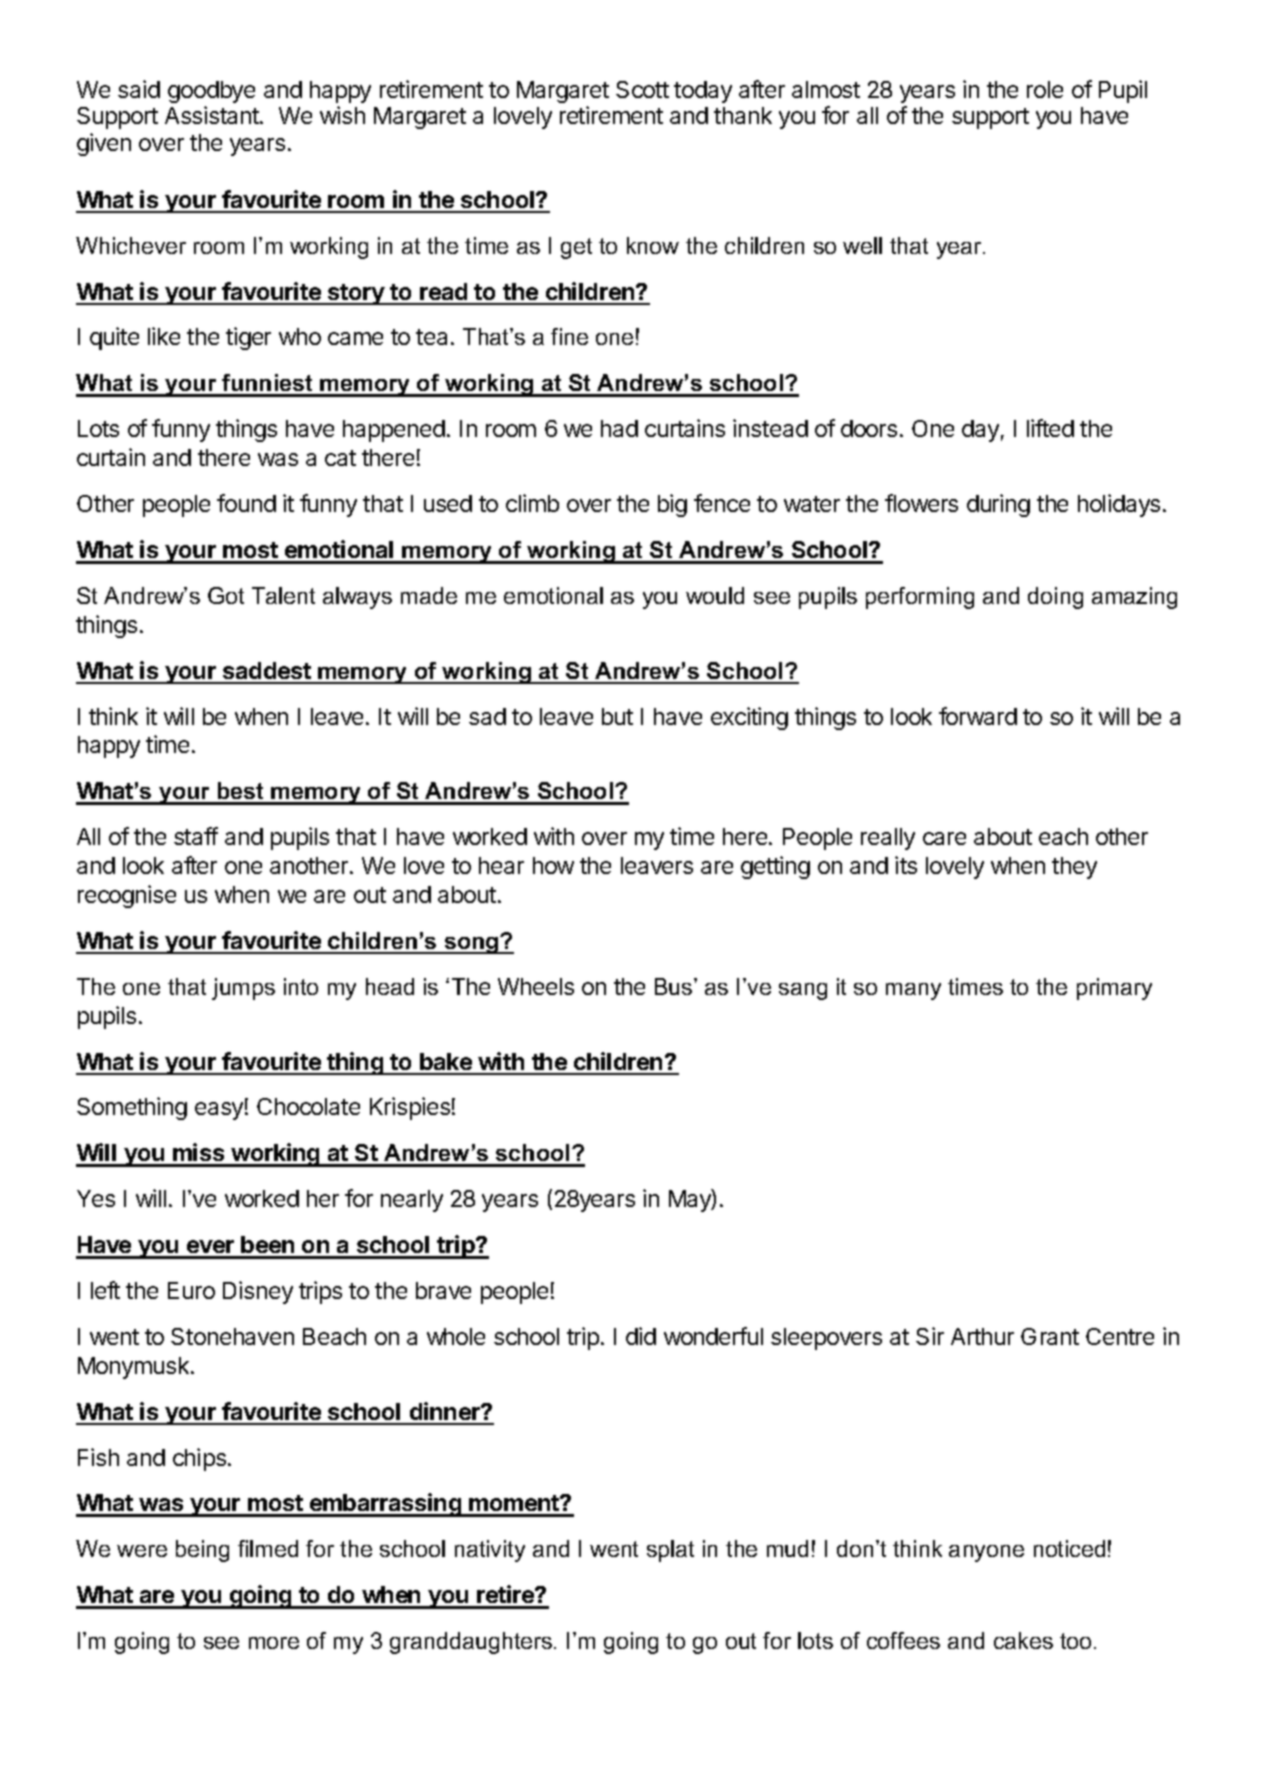  Describe the element at coordinates (642, 89) in the image. I see `Scott` at that location.
